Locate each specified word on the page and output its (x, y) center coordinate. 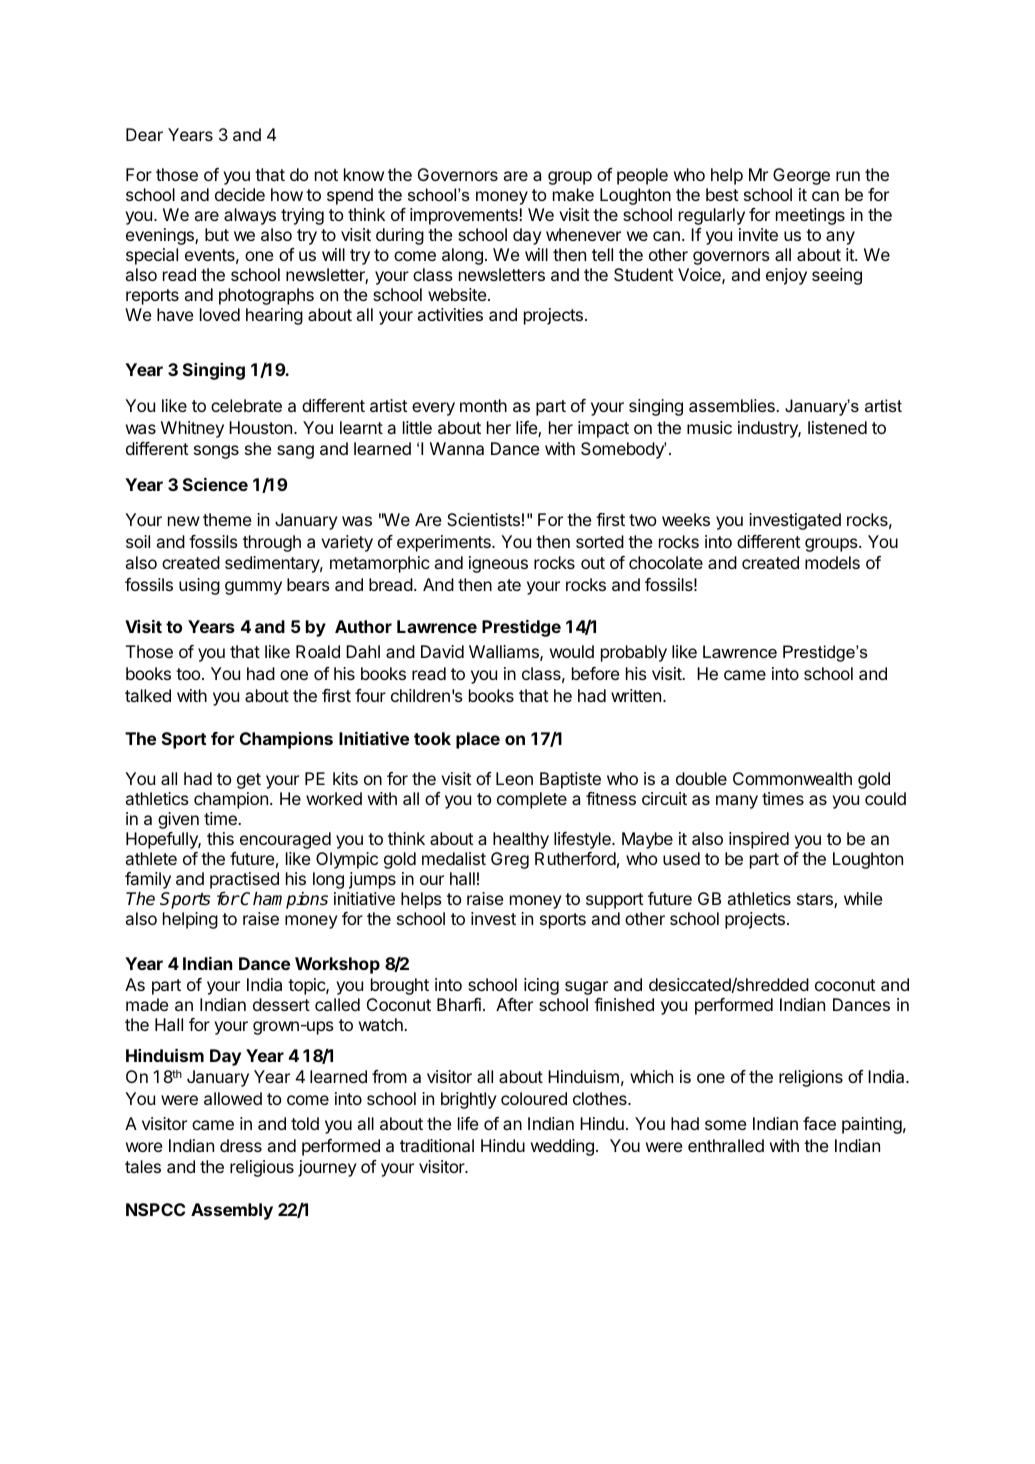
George (801, 176)
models (832, 562)
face (819, 1123)
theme (227, 519)
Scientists (483, 519)
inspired (759, 840)
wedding (562, 1147)
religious (262, 1168)
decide (240, 194)
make (573, 194)
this (220, 838)
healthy (521, 840)
